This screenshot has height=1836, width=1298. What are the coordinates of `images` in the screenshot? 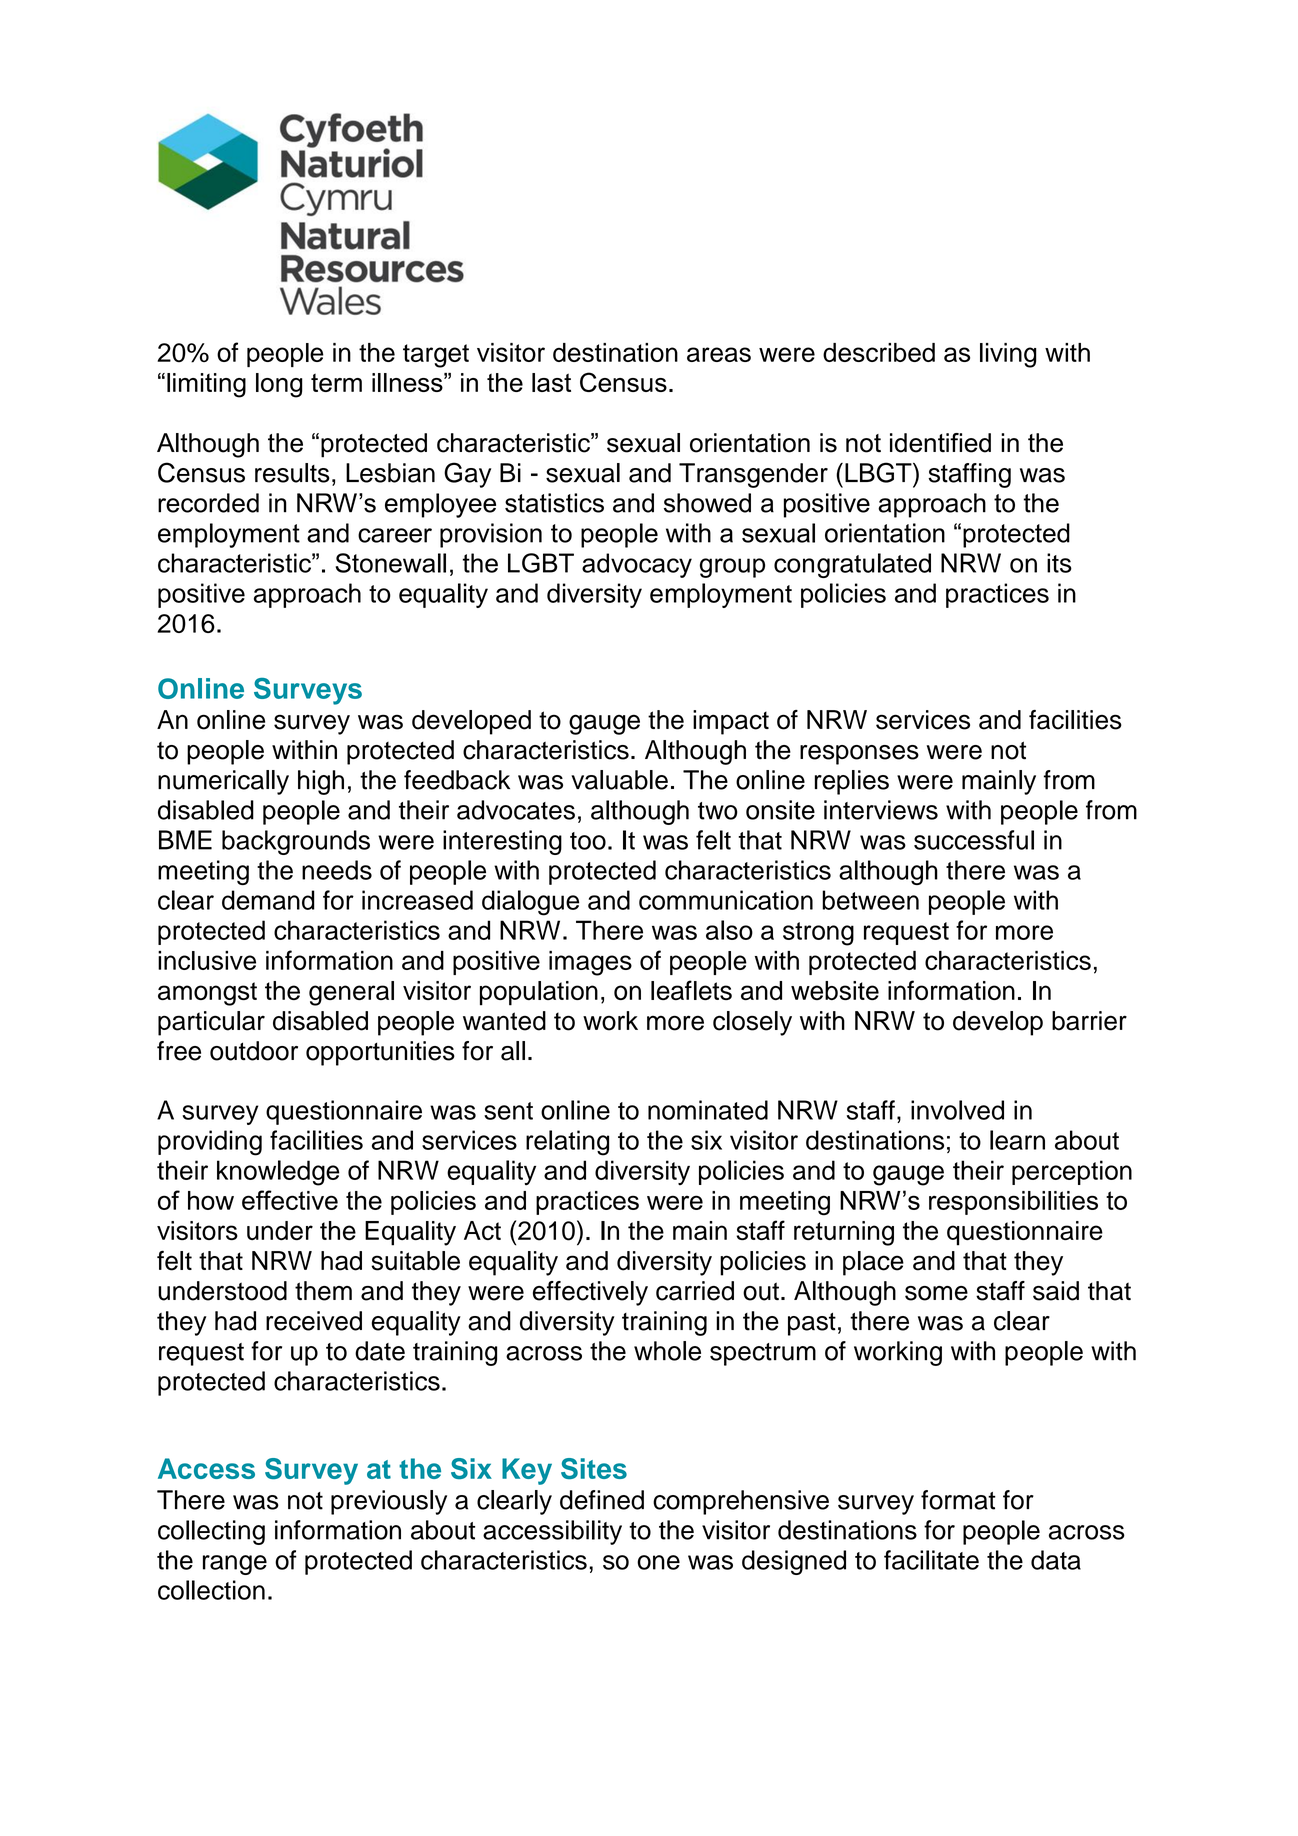 It's located at (590, 963).
